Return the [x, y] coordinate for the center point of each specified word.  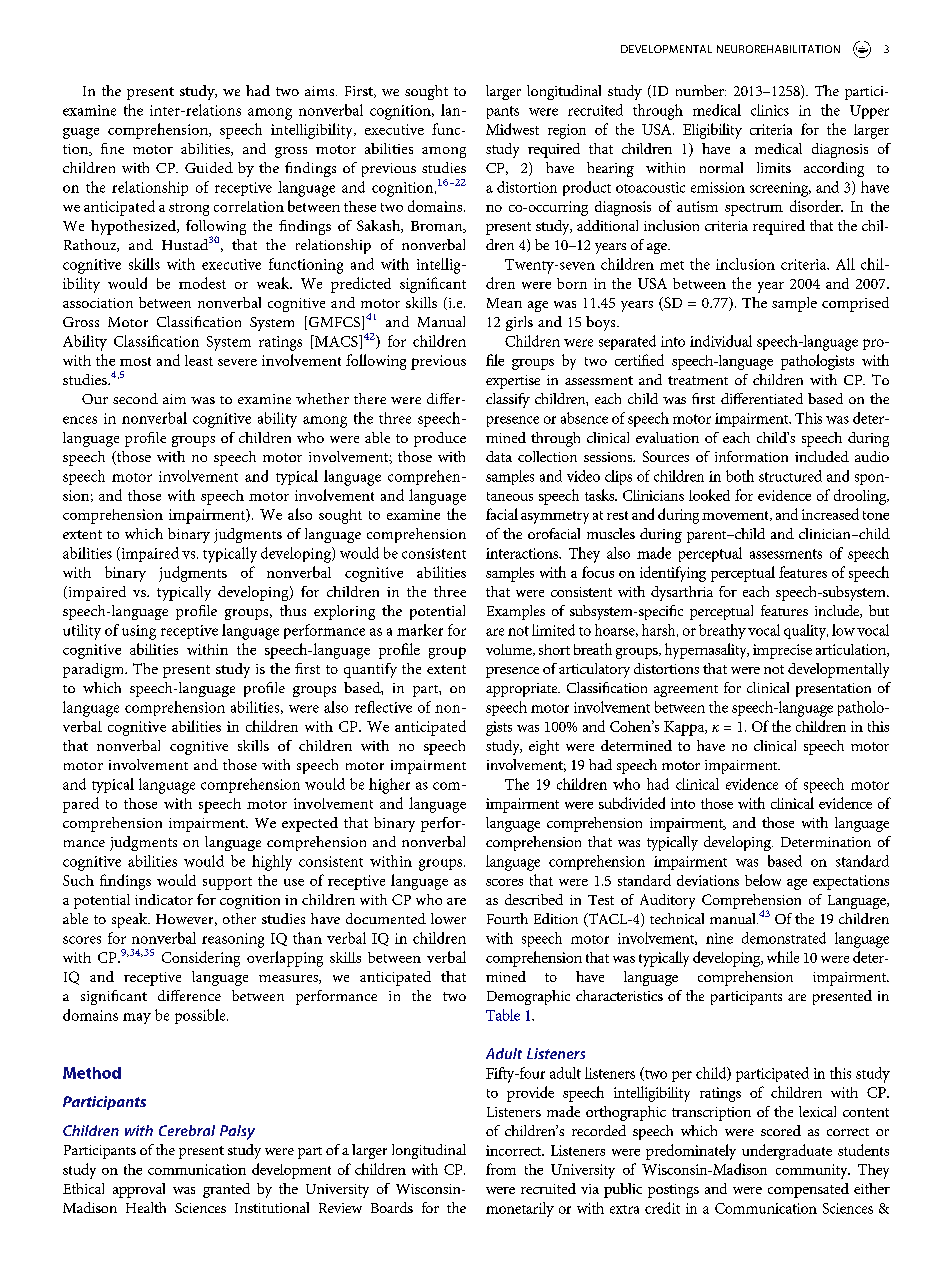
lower [448, 918]
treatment [698, 380]
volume [510, 650]
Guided [209, 167]
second [135, 398]
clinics [770, 110]
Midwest [512, 129]
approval [139, 1190]
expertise [513, 382]
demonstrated [784, 938]
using [139, 632]
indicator [164, 899]
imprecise [782, 651]
